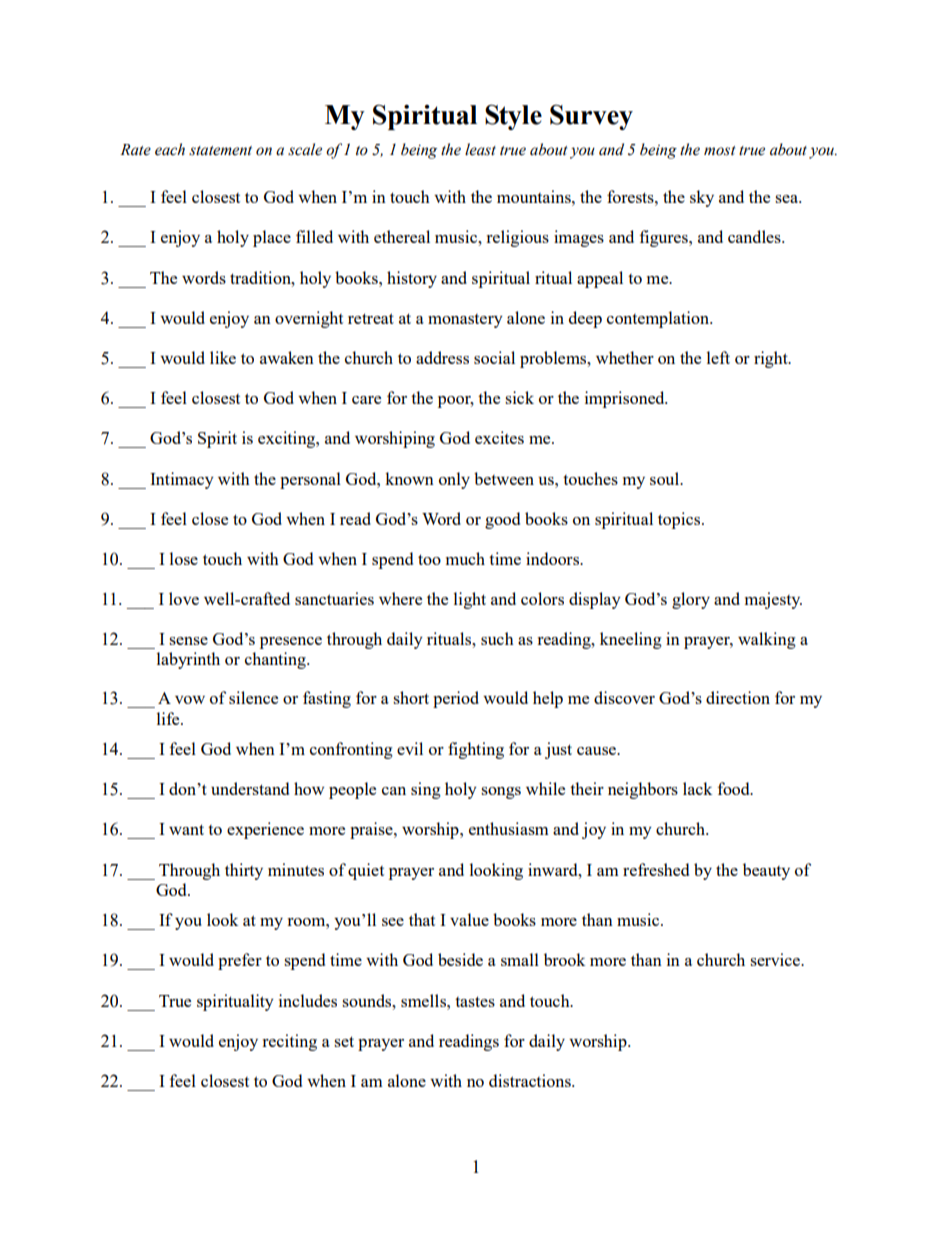 The width and height of the image is (952, 1233). What do you see at coordinates (476, 750) in the image?
I see `fighting` at bounding box center [476, 750].
